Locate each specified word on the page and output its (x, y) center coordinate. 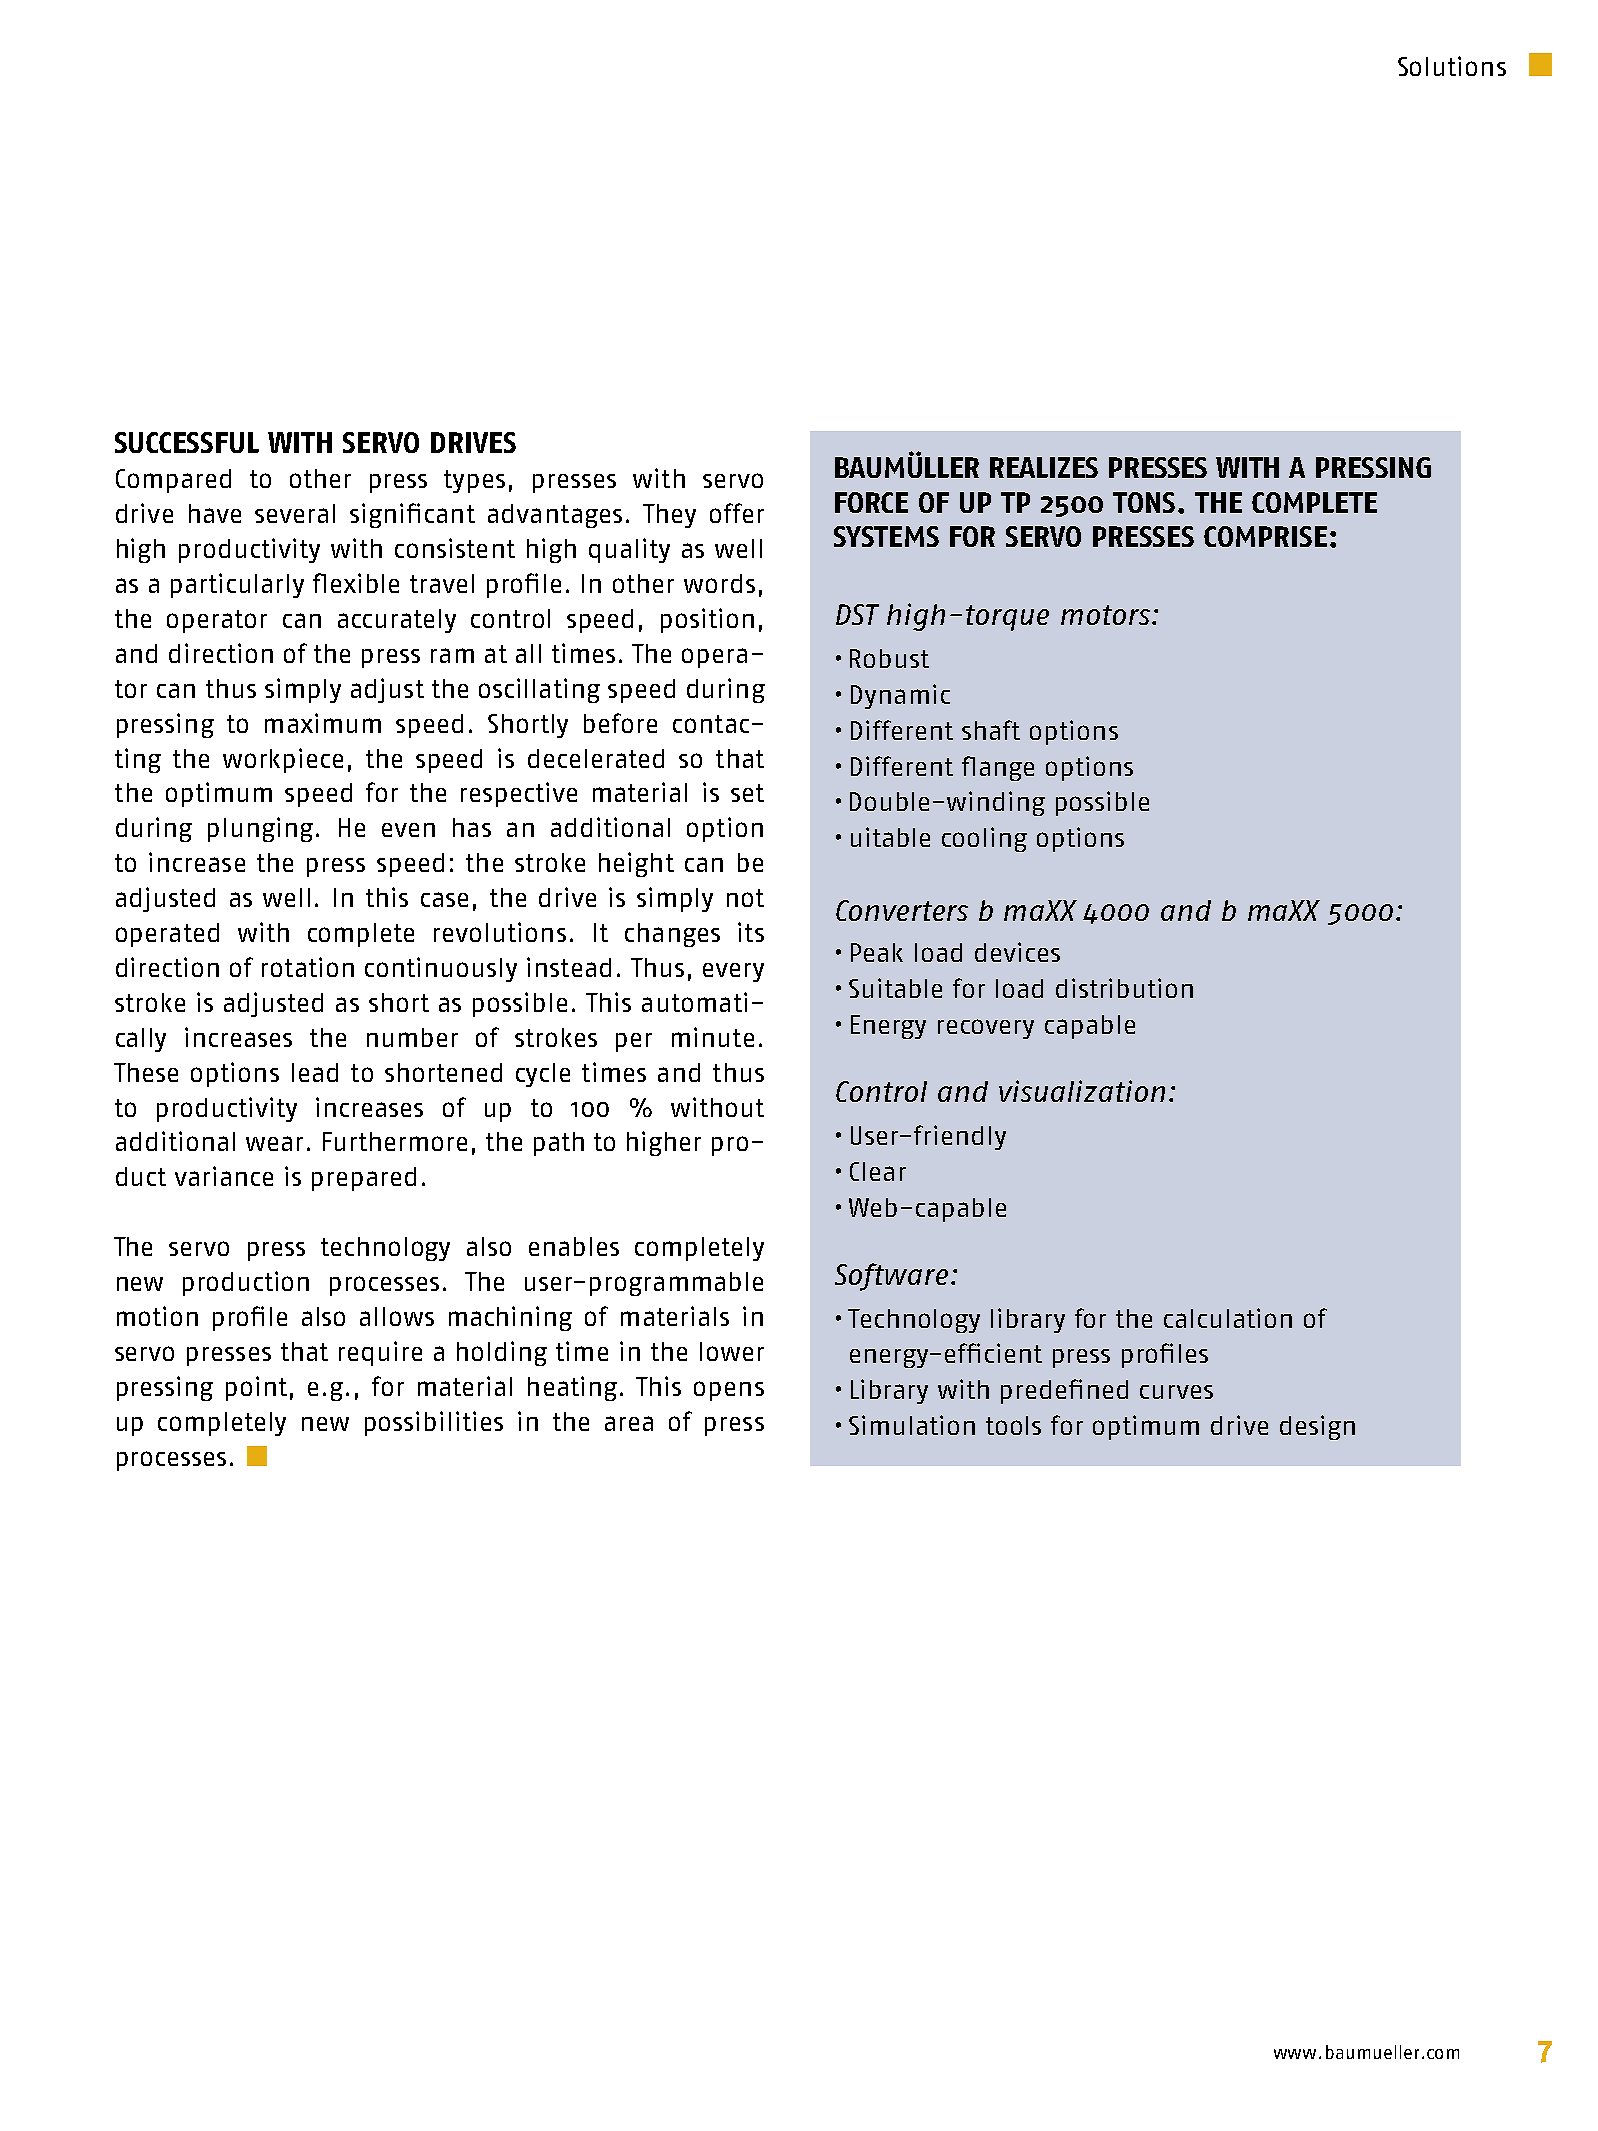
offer (737, 513)
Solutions (1452, 66)
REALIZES (1044, 467)
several (295, 513)
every (733, 972)
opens (729, 1391)
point (256, 1388)
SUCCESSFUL (187, 442)
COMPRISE (1265, 536)
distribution (1124, 988)
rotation (308, 967)
